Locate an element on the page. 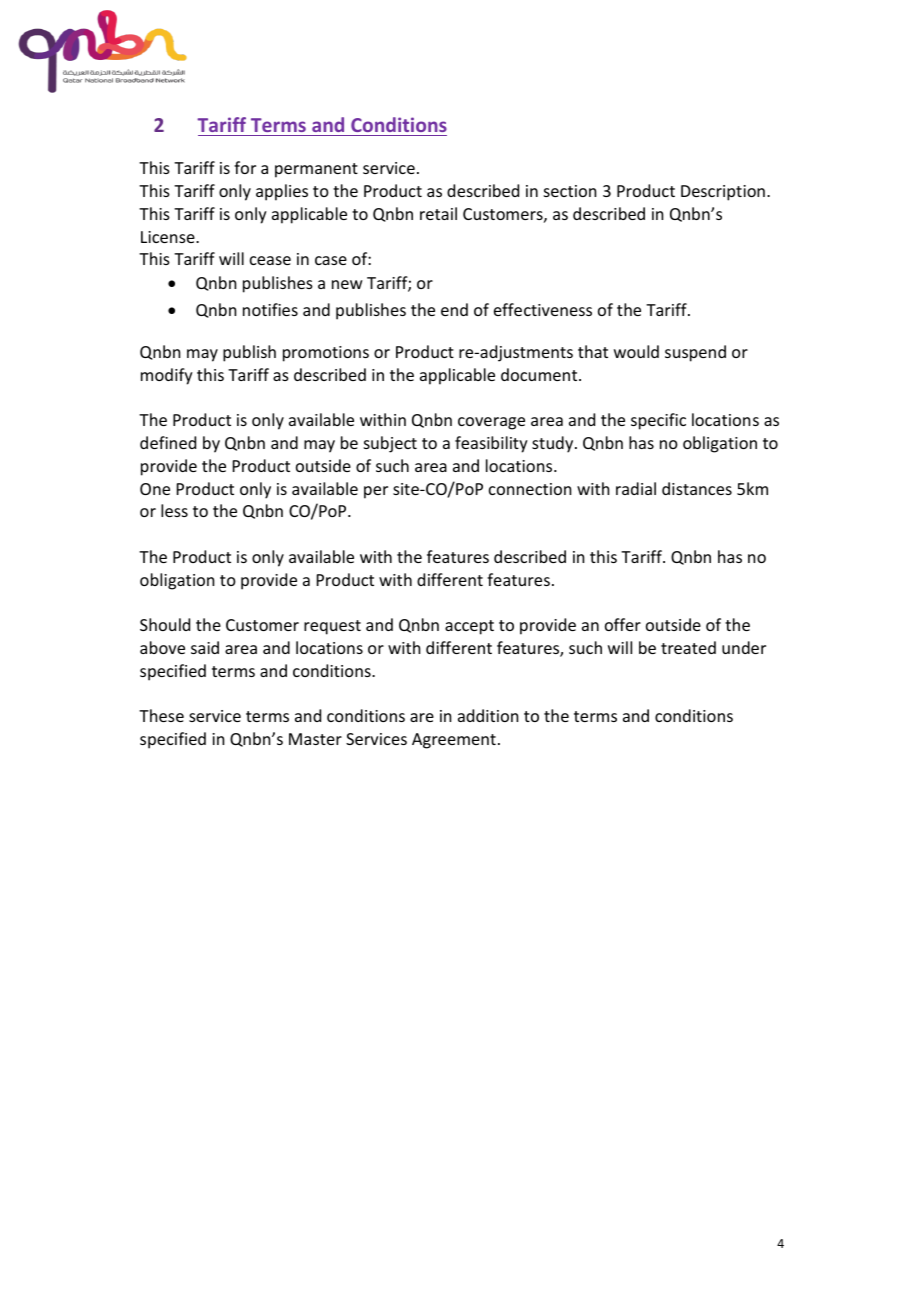  treated is located at coordinates (688, 647).
